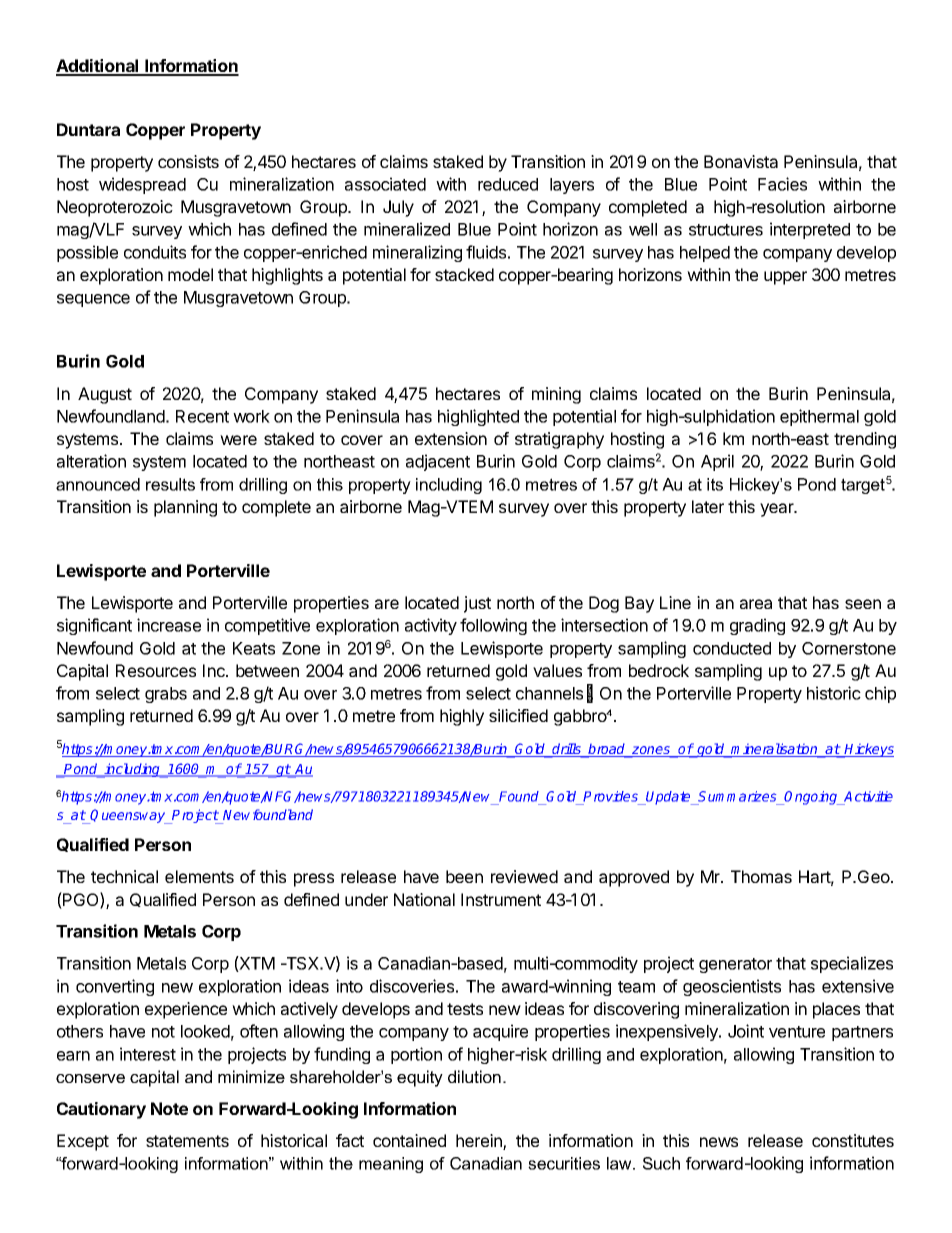  What do you see at coordinates (98, 67) in the document?
I see `Additional` at bounding box center [98, 67].
